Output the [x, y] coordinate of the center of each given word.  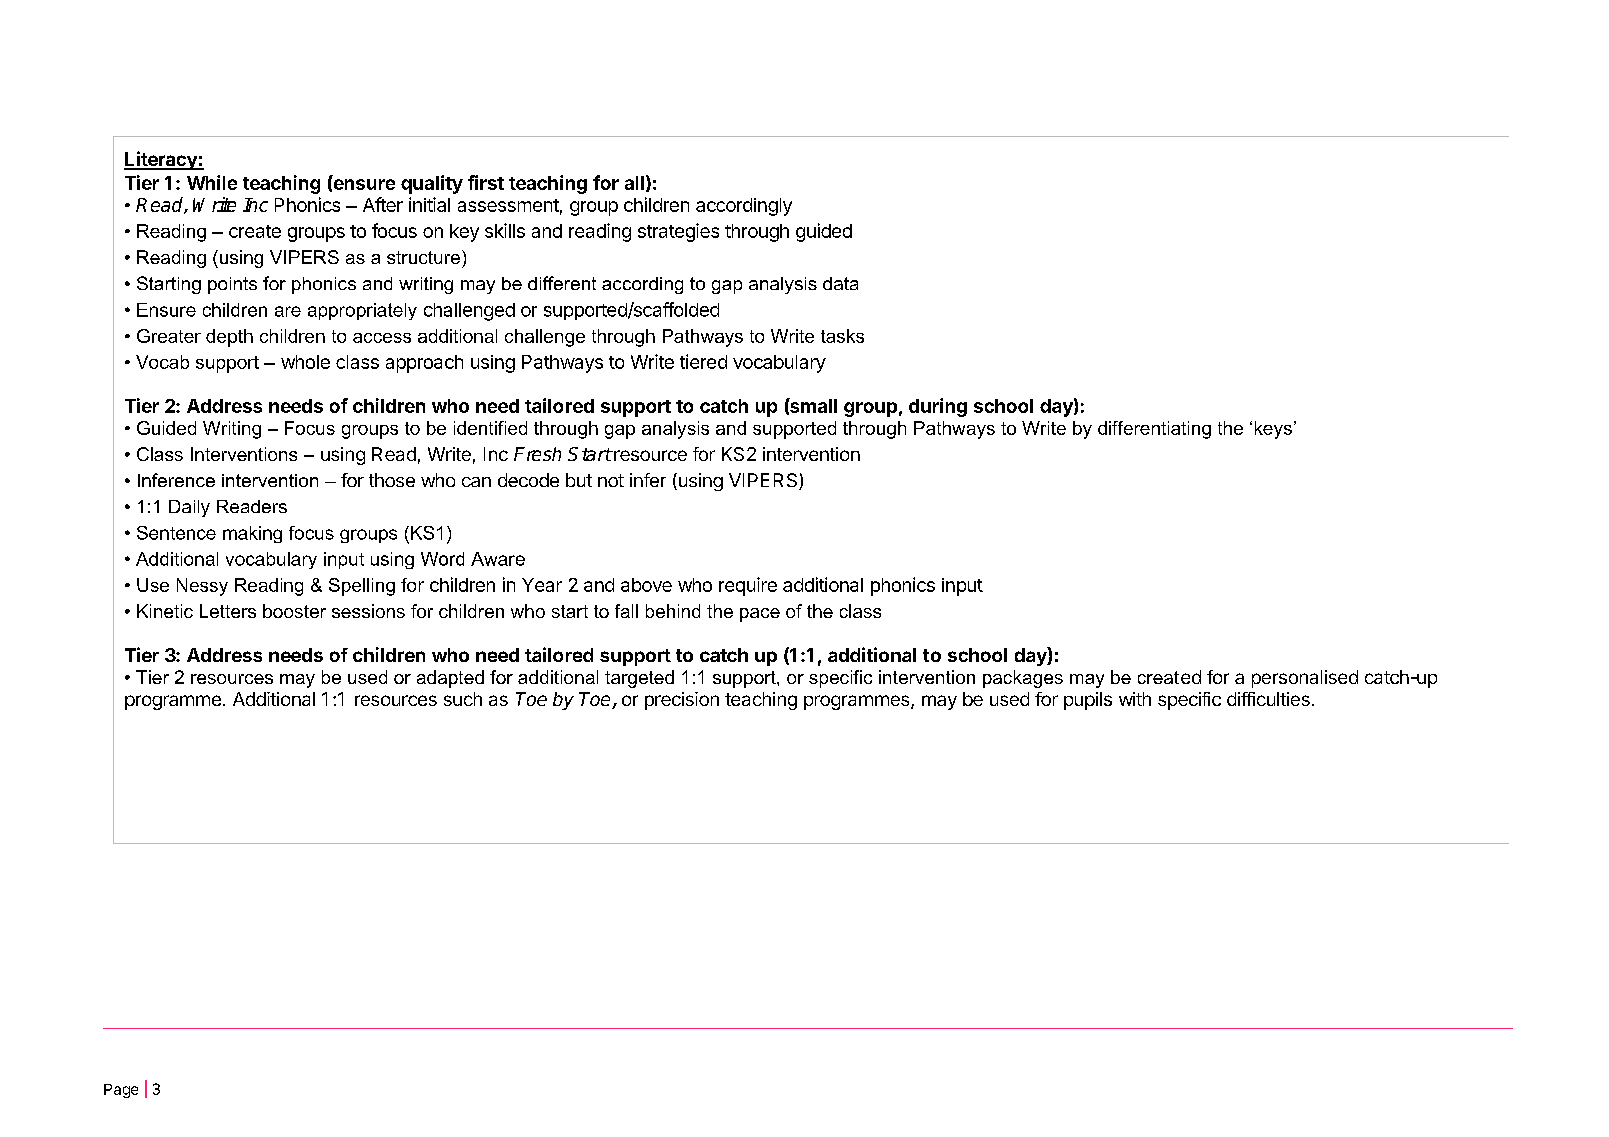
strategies [678, 232]
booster [294, 611]
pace [760, 615]
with [1135, 699]
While [212, 182]
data [840, 283]
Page [121, 1091]
